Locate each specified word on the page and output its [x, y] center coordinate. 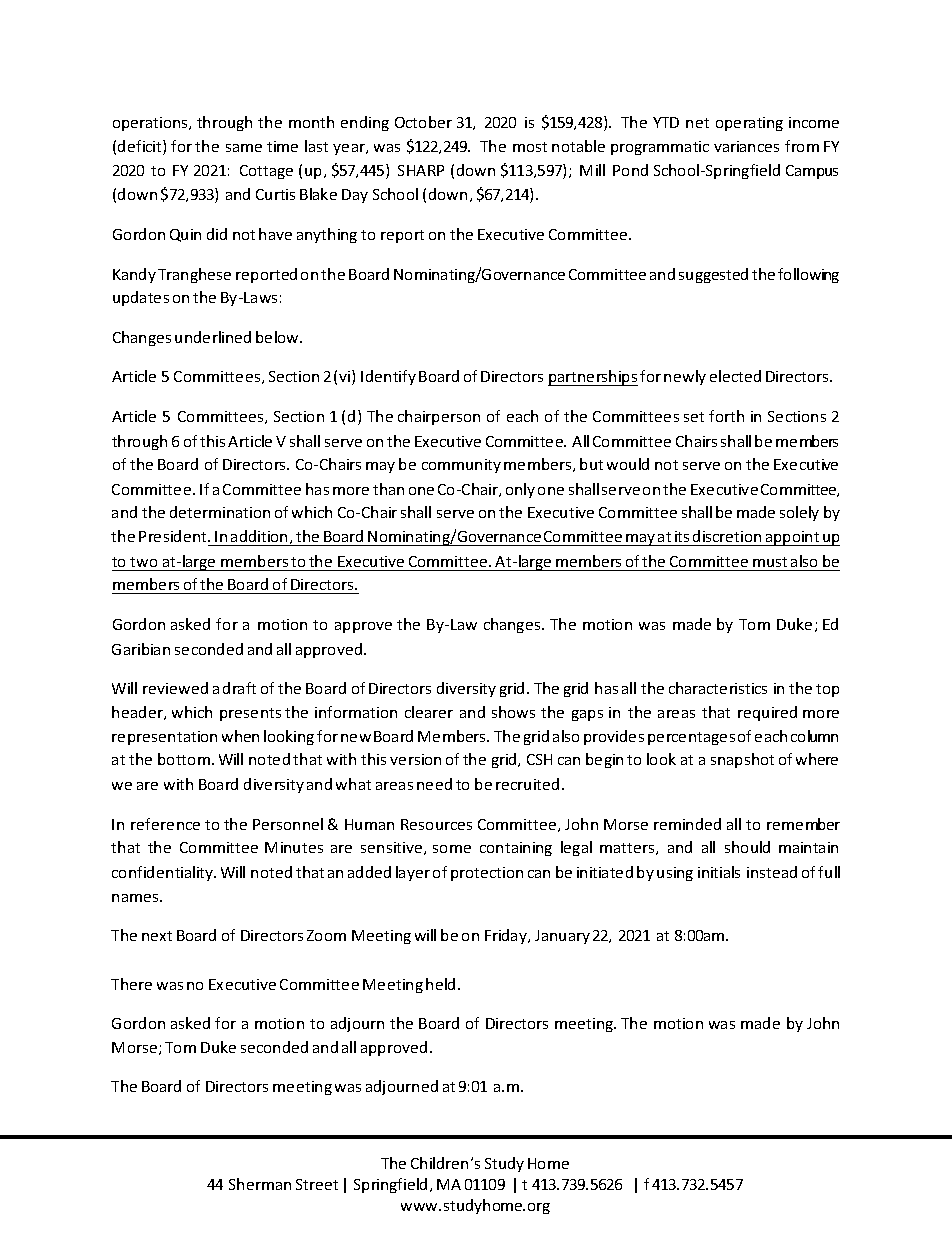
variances [746, 146]
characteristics [718, 688]
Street [317, 1184]
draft [239, 688]
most [530, 147]
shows [513, 712]
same [244, 148]
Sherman [260, 1184]
